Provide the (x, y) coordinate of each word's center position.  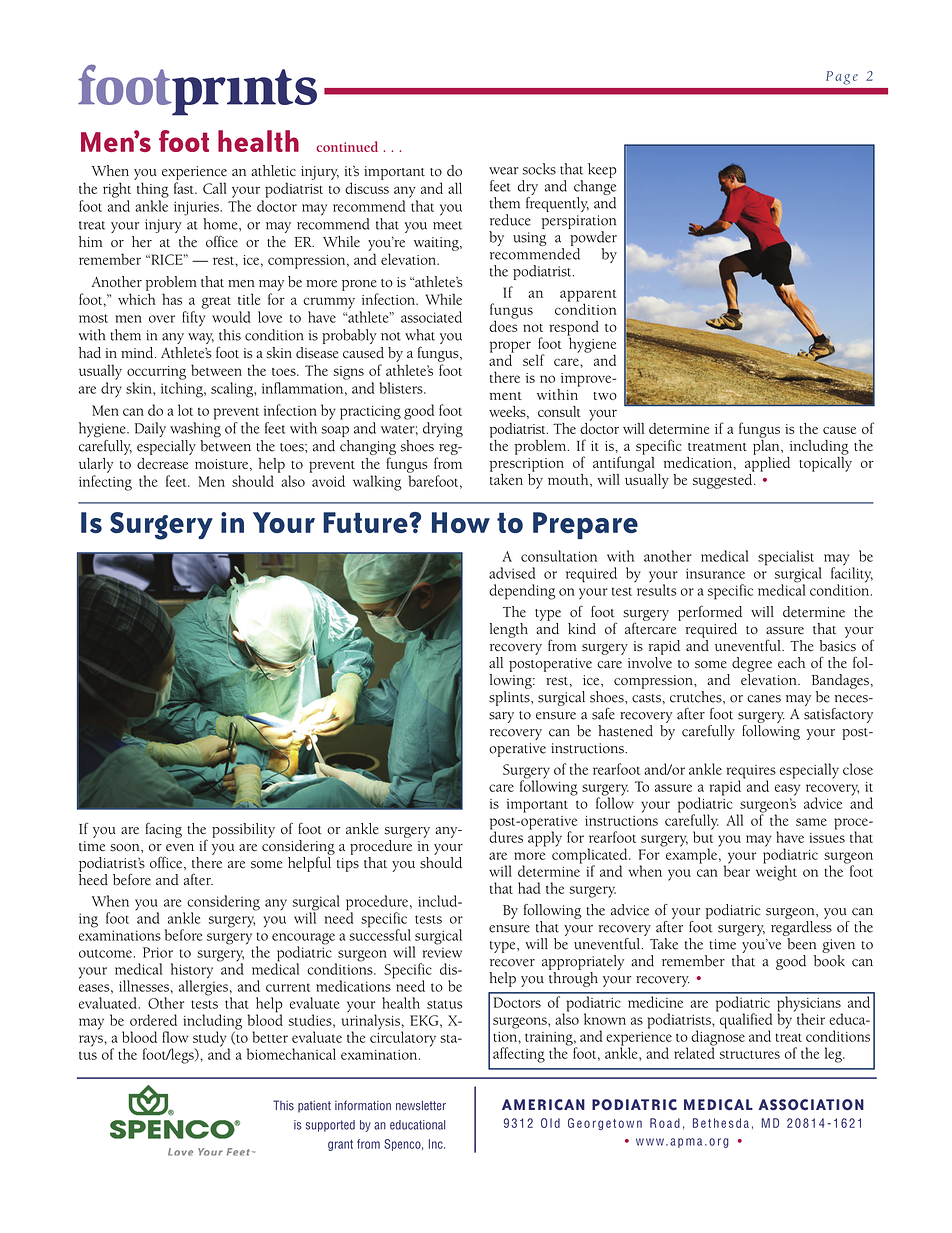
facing (164, 830)
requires (751, 773)
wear (504, 171)
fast (185, 188)
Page (842, 78)
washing (195, 430)
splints (510, 698)
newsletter (421, 1105)
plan (767, 446)
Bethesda (721, 1123)
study (211, 1040)
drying (443, 430)
